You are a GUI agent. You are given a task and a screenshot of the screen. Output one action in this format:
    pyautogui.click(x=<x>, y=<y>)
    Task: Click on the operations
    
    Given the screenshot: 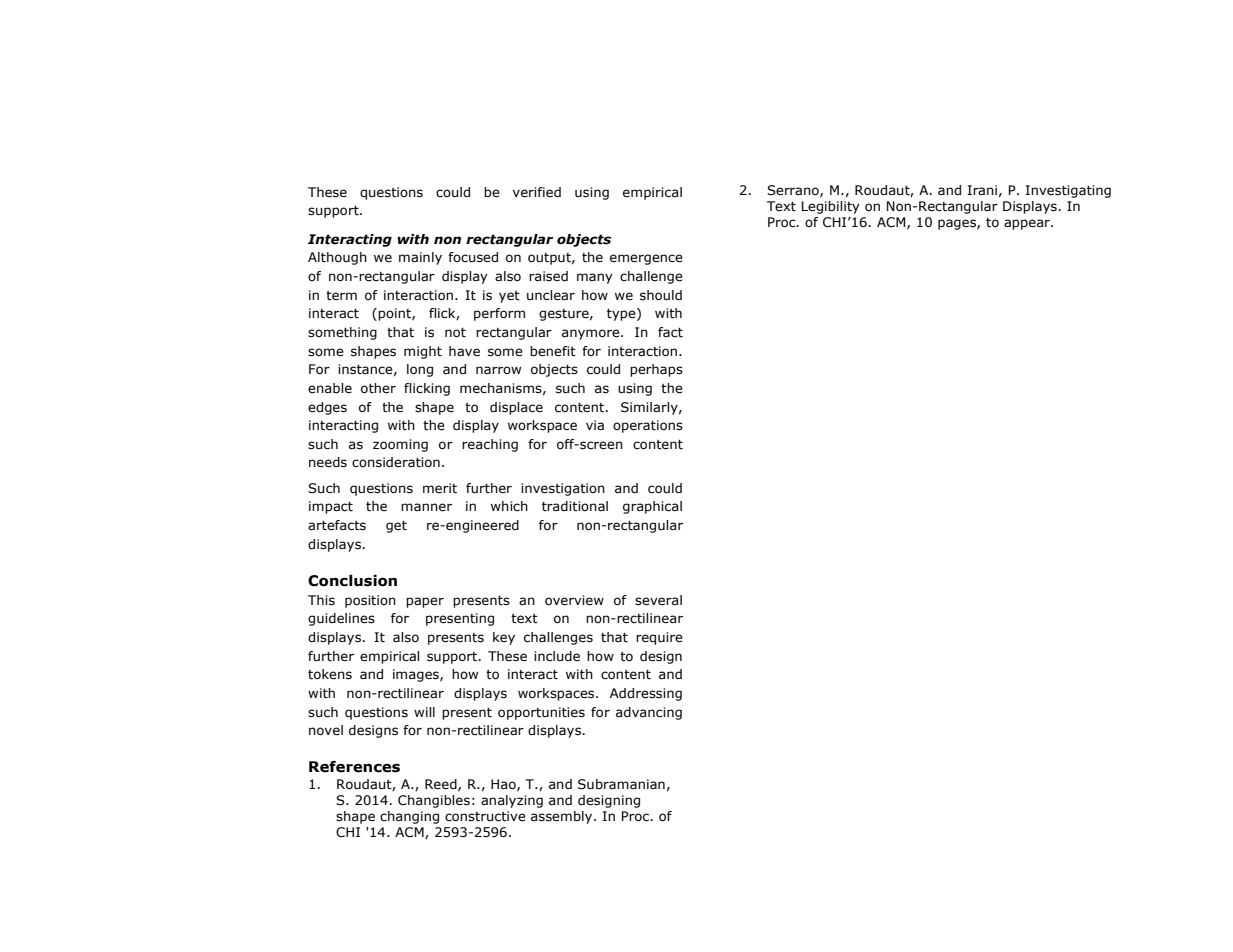 What is the action you would take?
    pyautogui.click(x=648, y=426)
